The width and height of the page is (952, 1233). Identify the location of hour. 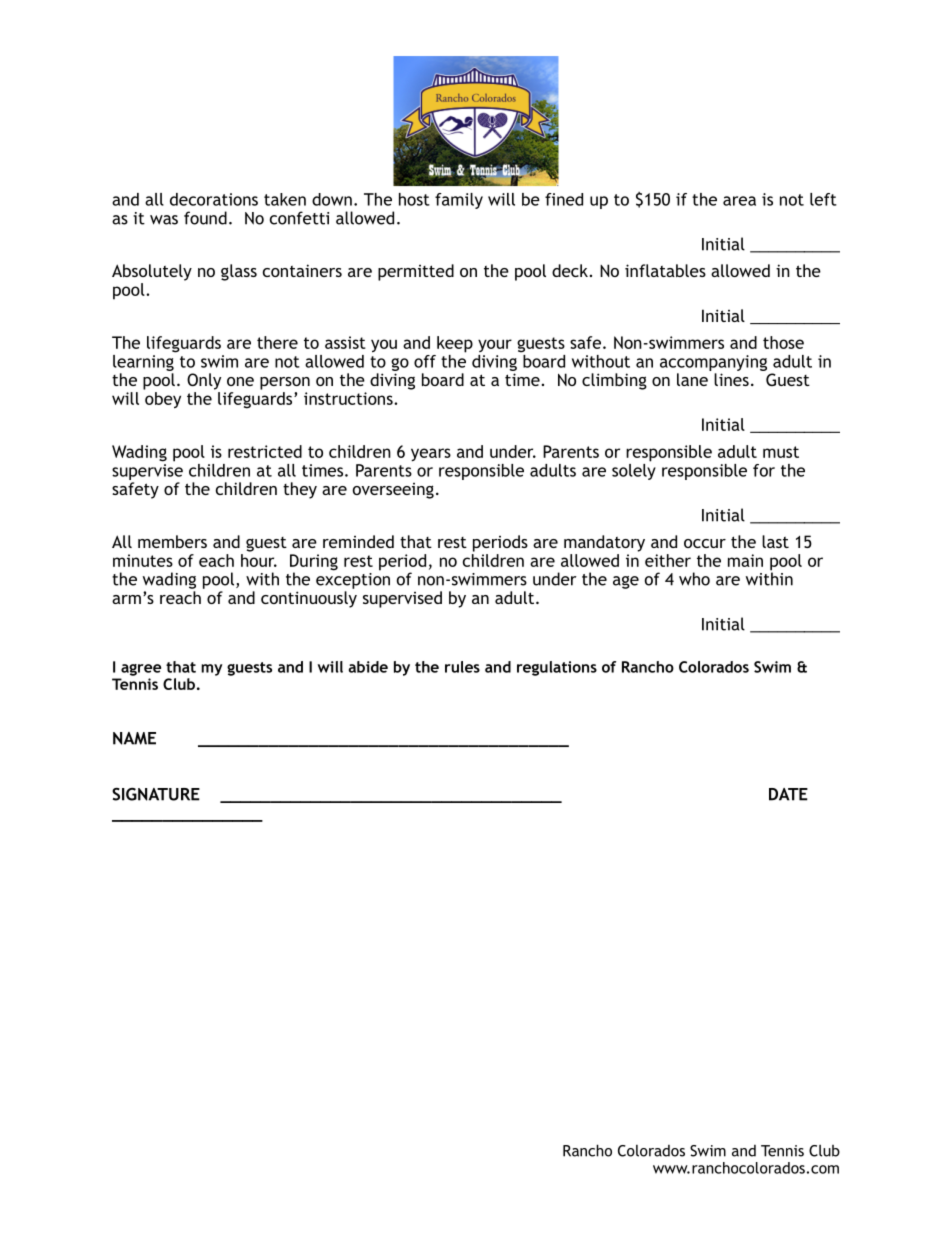
(259, 560).
